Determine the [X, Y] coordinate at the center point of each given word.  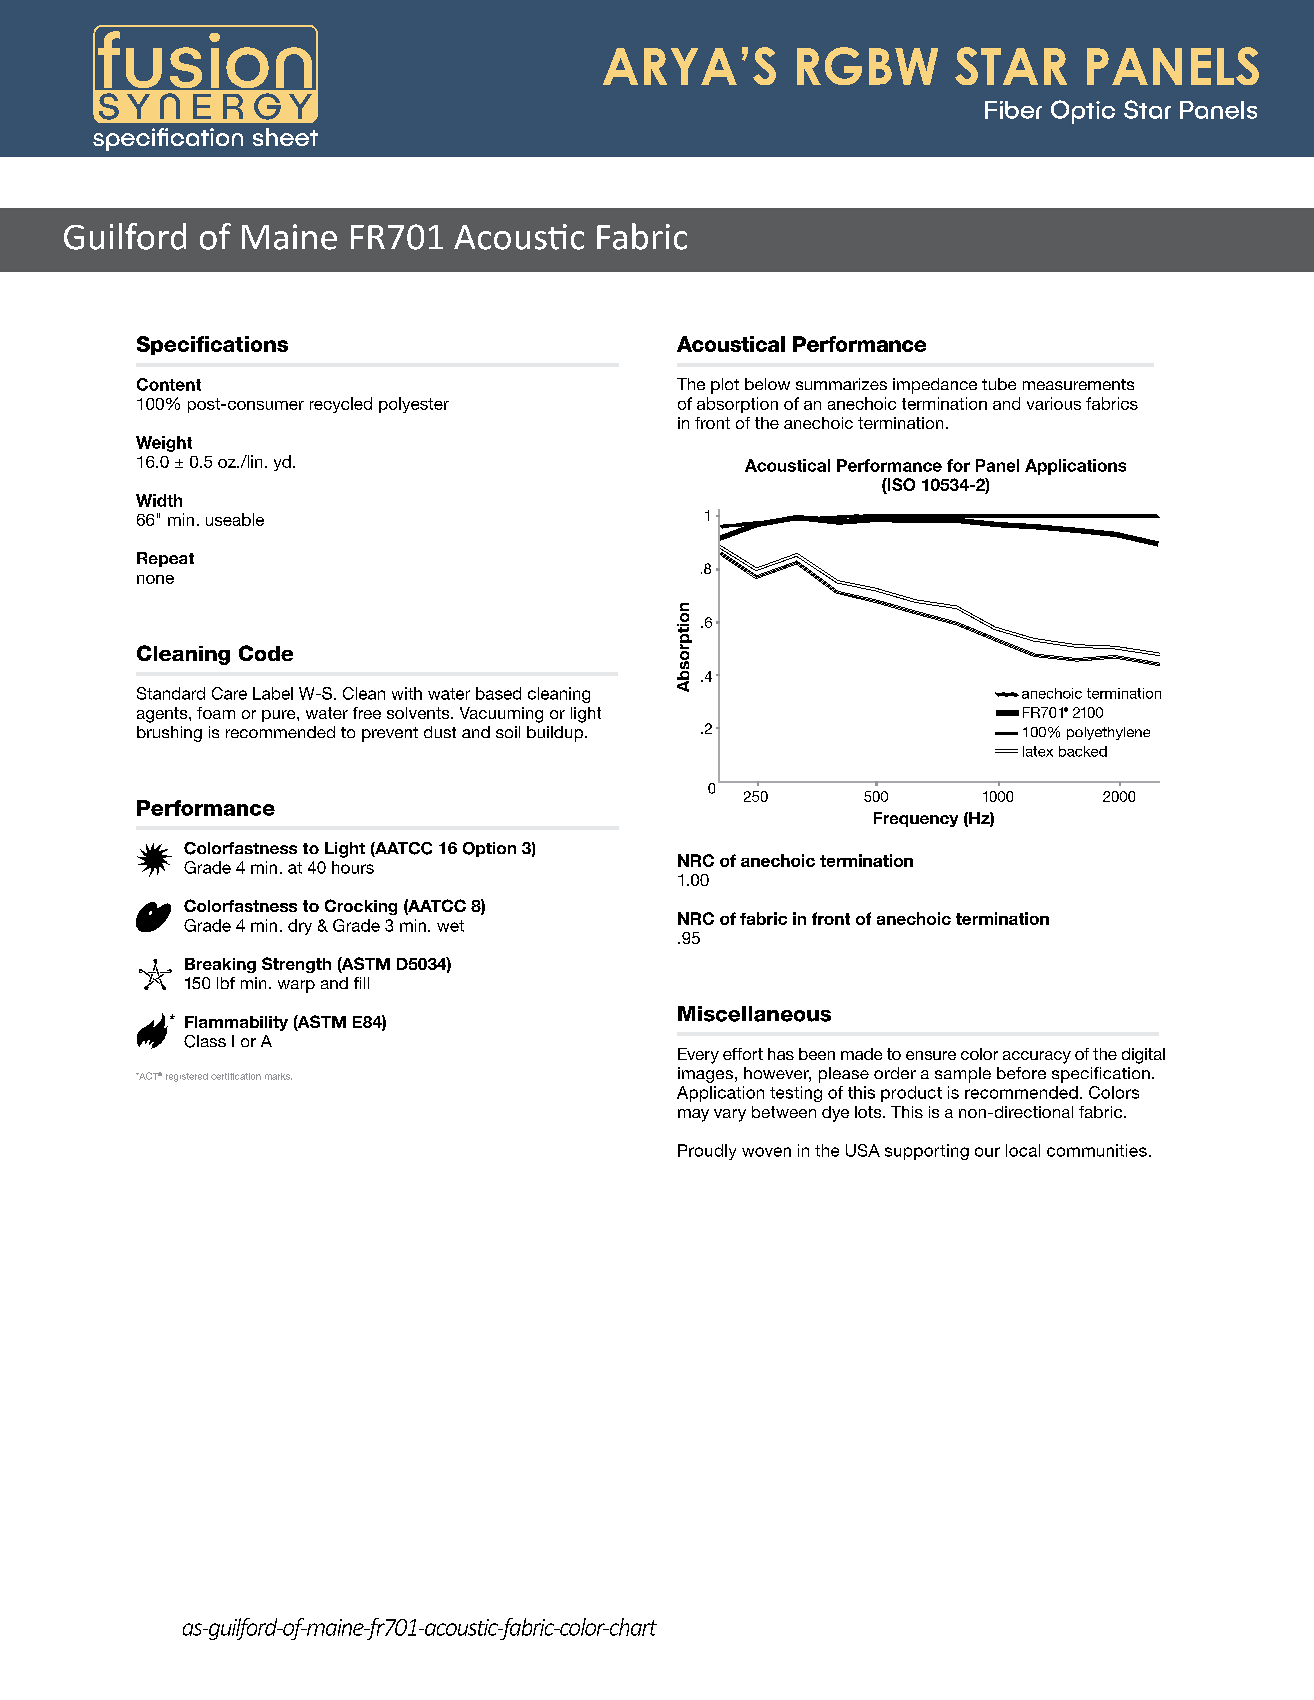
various [1054, 403]
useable [235, 519]
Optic [1083, 112]
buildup [555, 734]
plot [725, 386]
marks [278, 1076]
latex [1038, 751]
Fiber [1013, 110]
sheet [285, 137]
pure [280, 716]
